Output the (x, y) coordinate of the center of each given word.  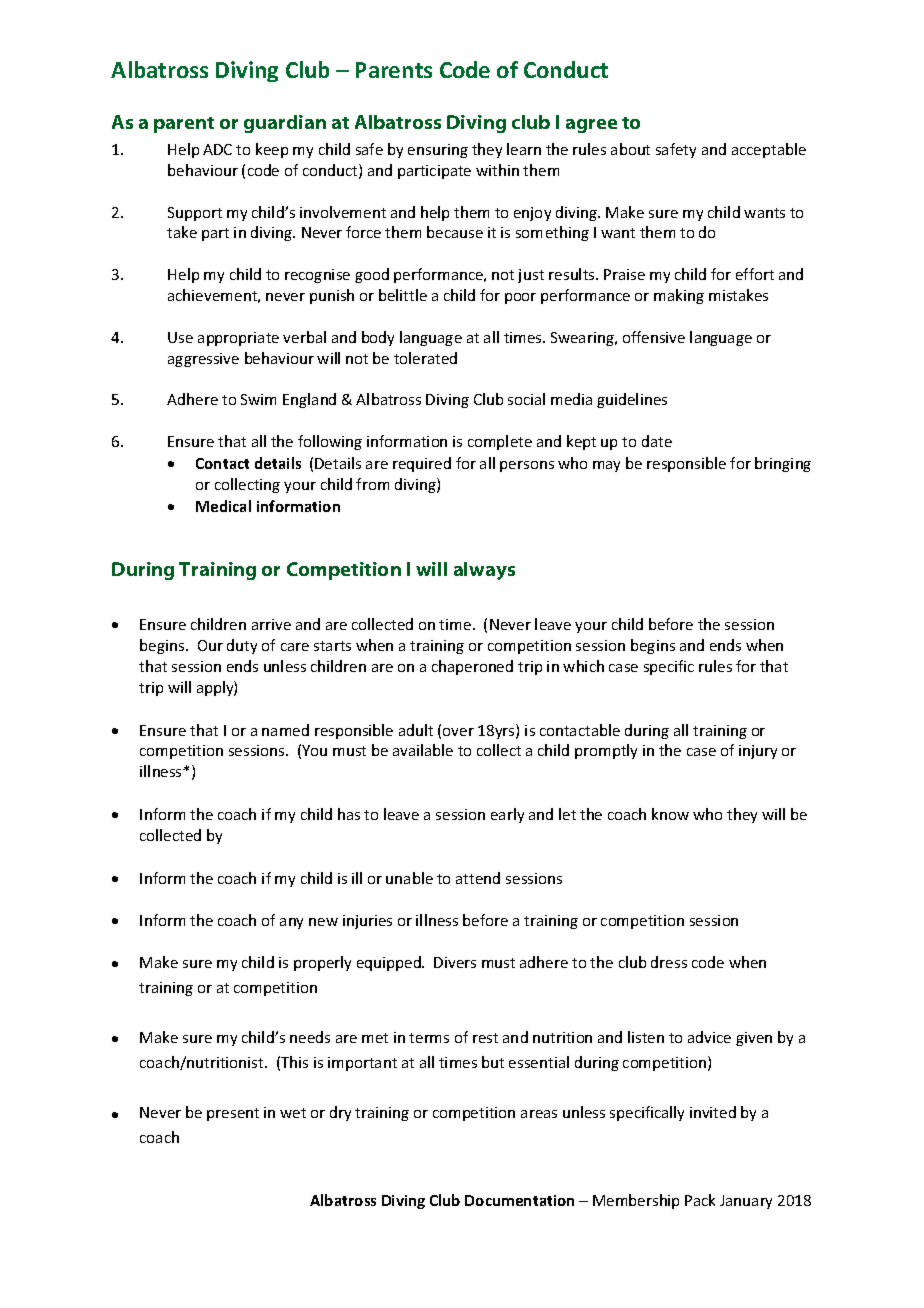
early (507, 815)
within (497, 170)
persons (527, 466)
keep (272, 150)
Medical (223, 506)
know (670, 814)
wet (293, 1113)
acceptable (769, 150)
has (349, 814)
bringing (783, 464)
